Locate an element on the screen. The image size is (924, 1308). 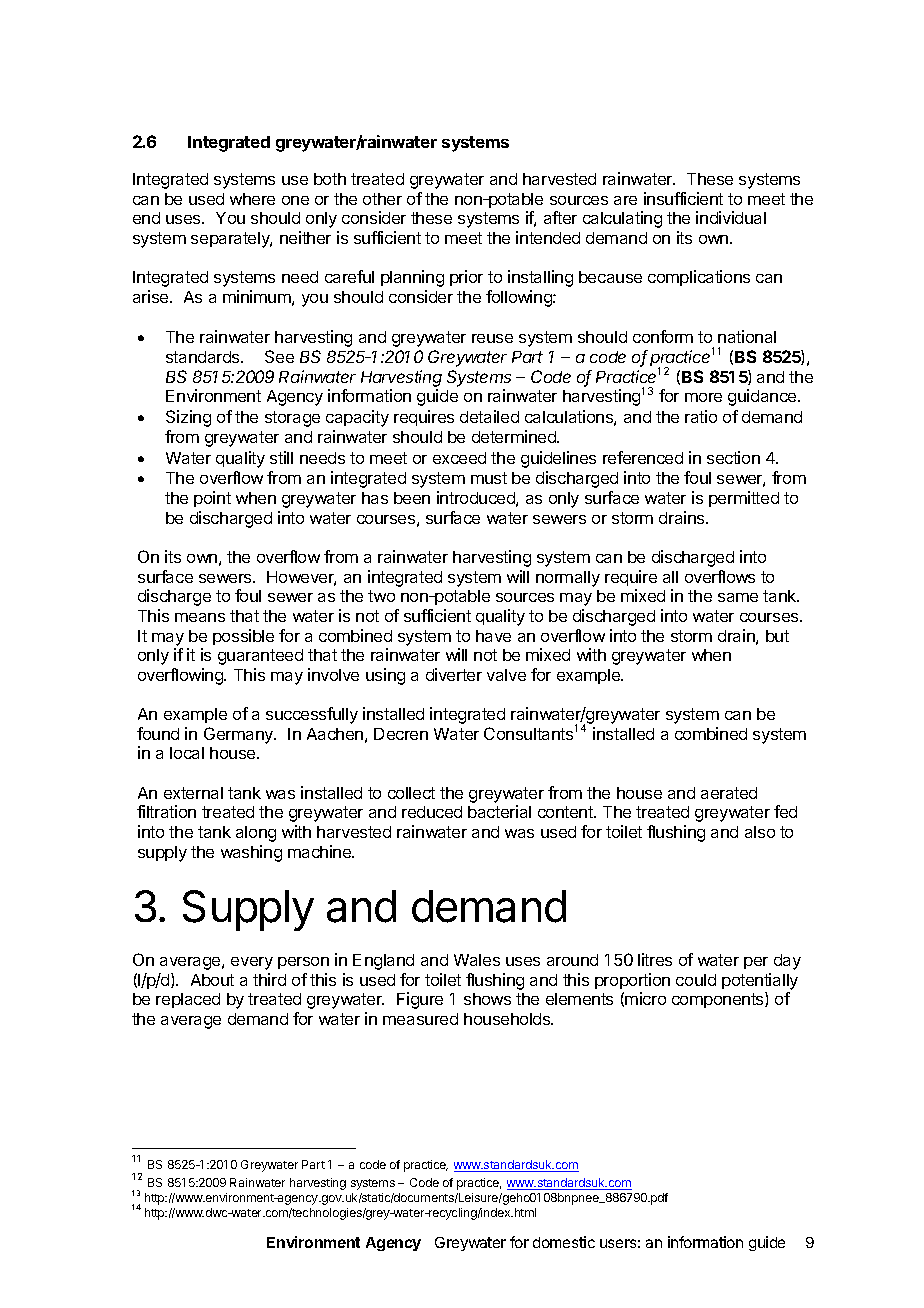
prior is located at coordinates (466, 278).
